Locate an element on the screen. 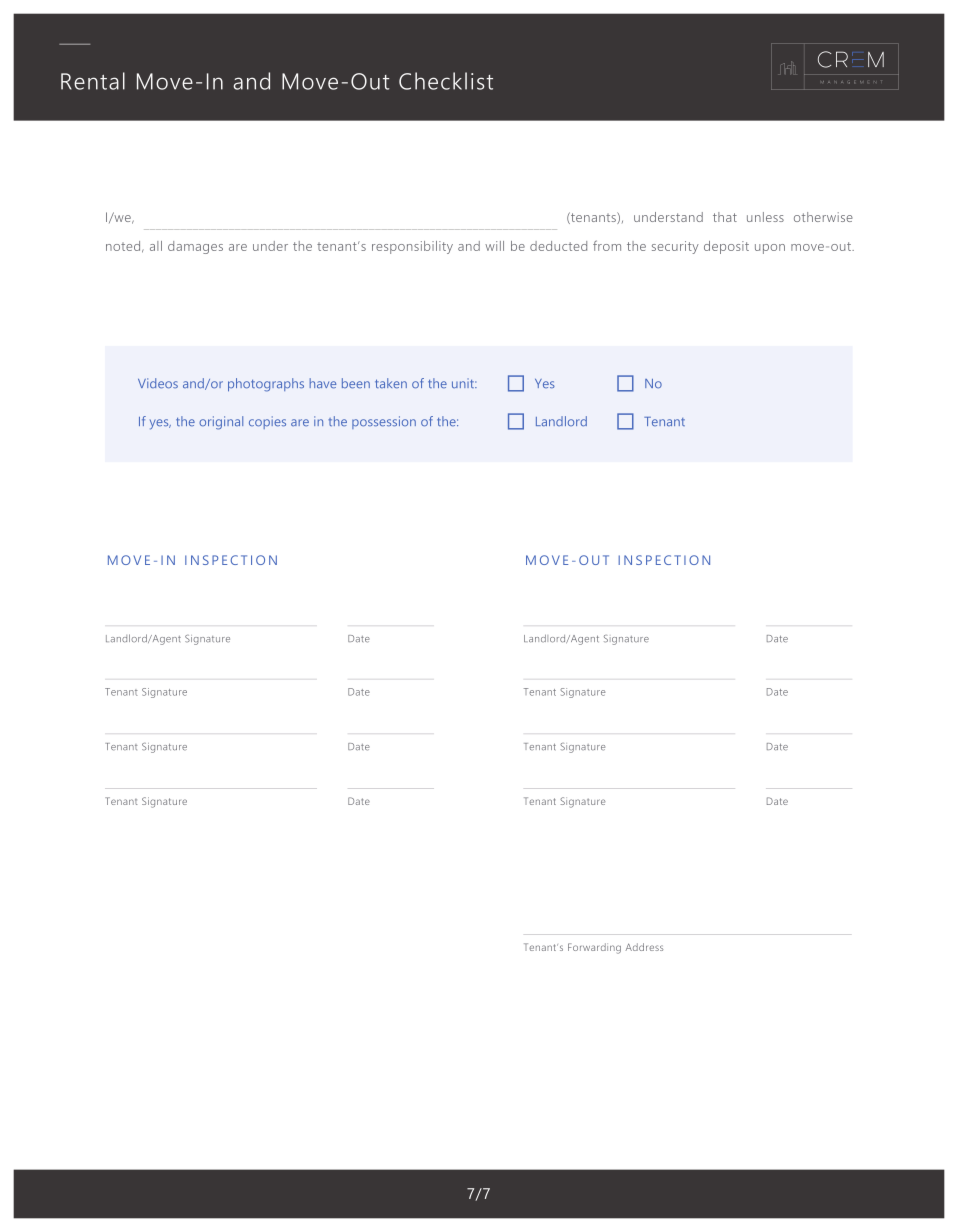  copies is located at coordinates (267, 422).
